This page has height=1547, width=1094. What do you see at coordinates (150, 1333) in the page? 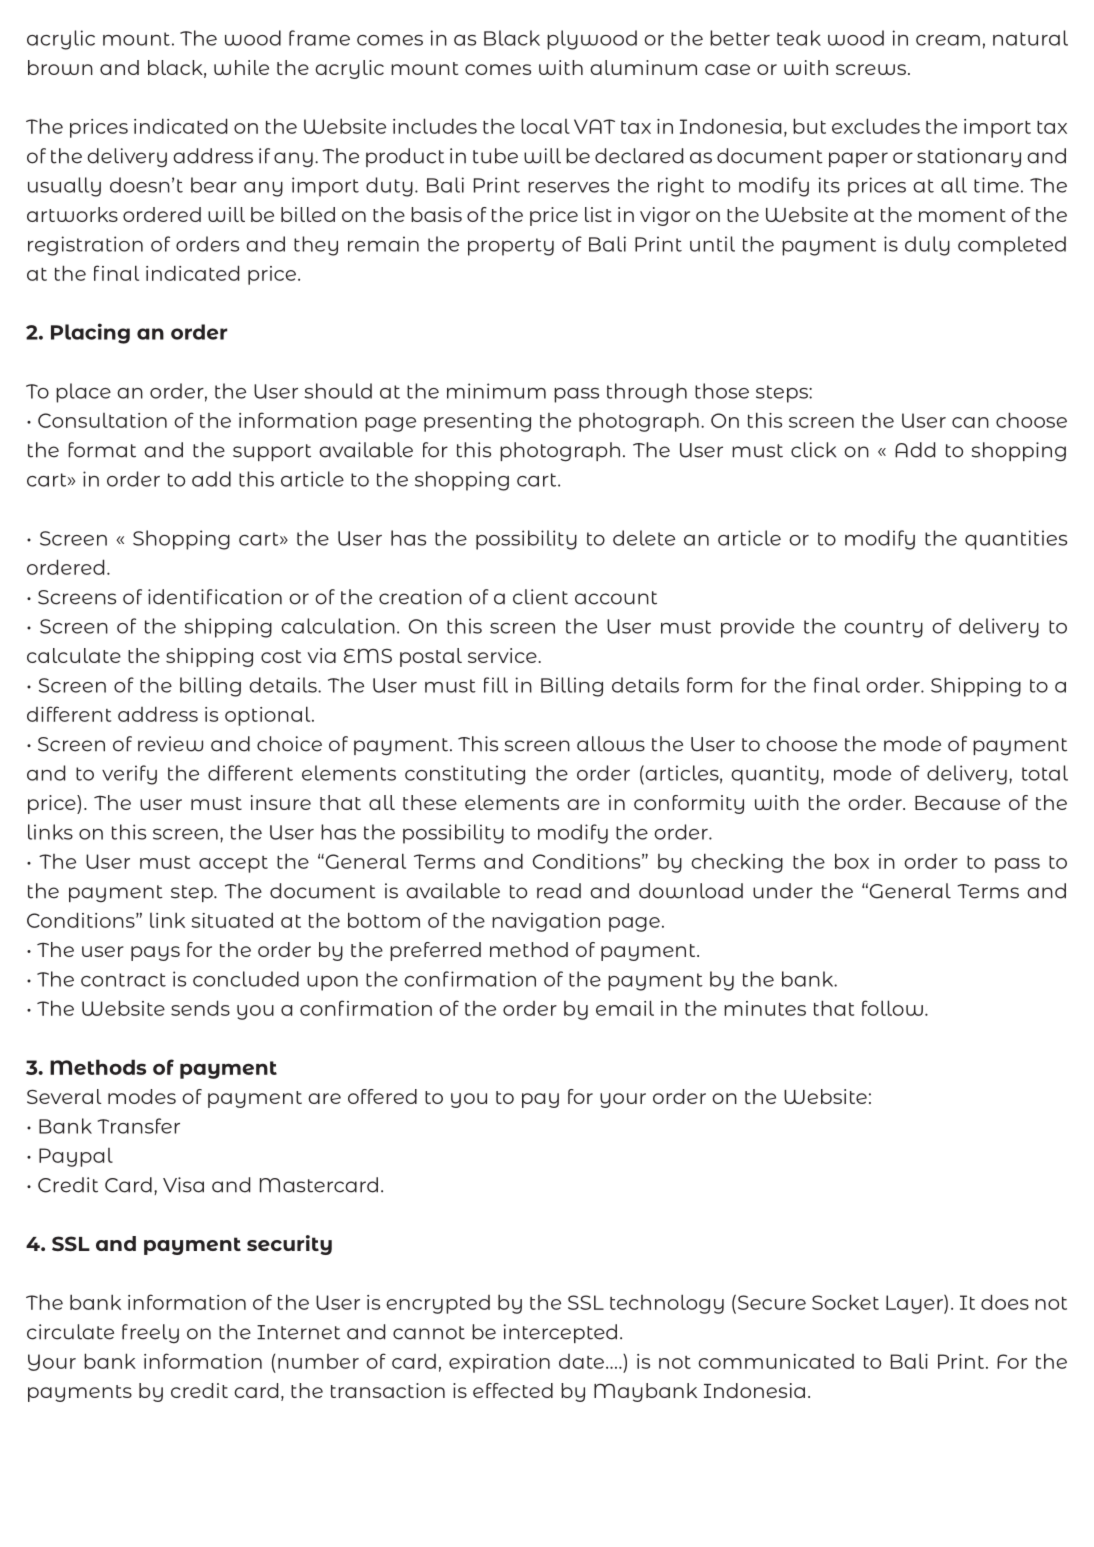
I see `freely` at bounding box center [150, 1333].
